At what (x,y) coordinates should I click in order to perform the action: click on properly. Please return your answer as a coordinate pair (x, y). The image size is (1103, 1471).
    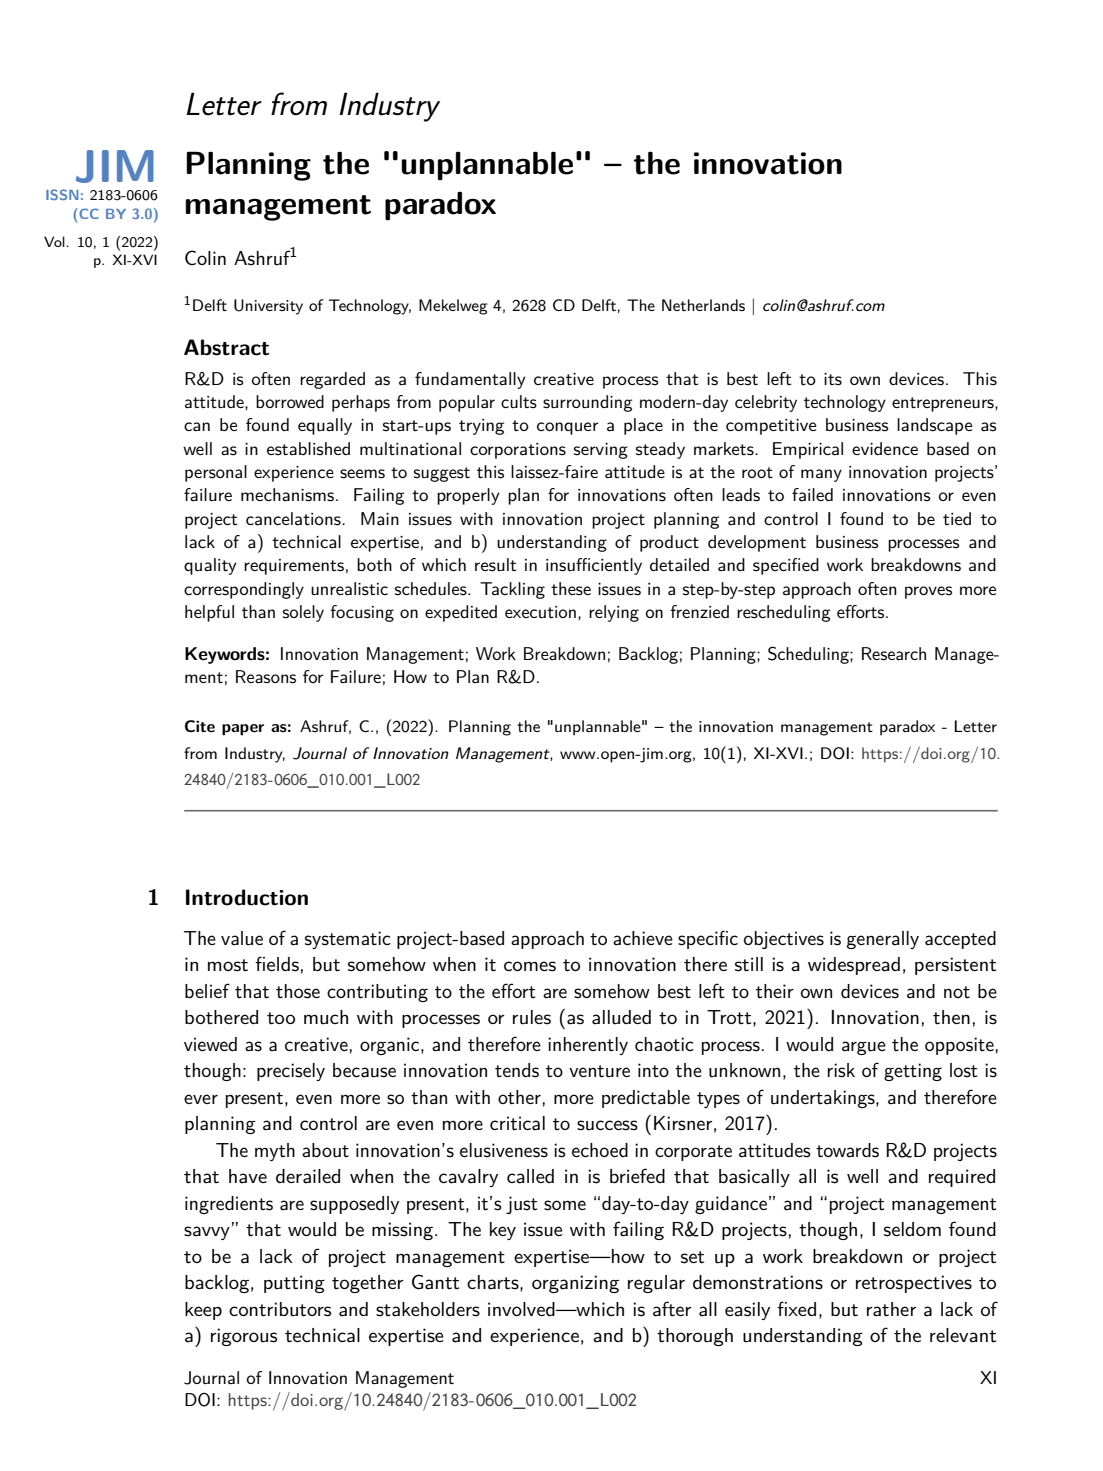
    Looking at the image, I should click on (468, 496).
